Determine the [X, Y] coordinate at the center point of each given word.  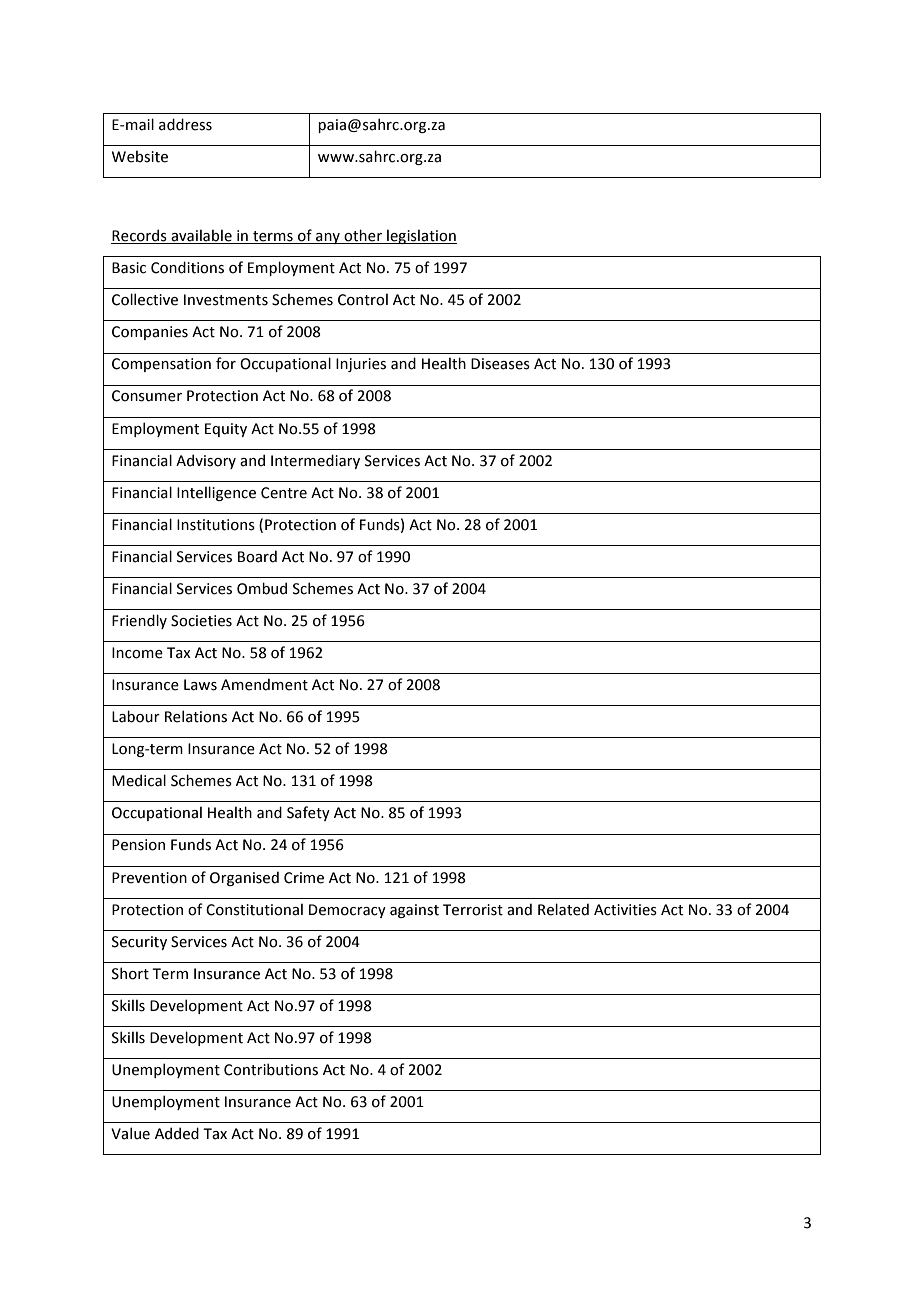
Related [563, 909]
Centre [284, 493]
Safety [308, 813]
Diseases [500, 364]
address [185, 124]
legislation [421, 236]
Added [177, 1133]
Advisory [206, 461]
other [363, 236]
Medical [139, 780]
